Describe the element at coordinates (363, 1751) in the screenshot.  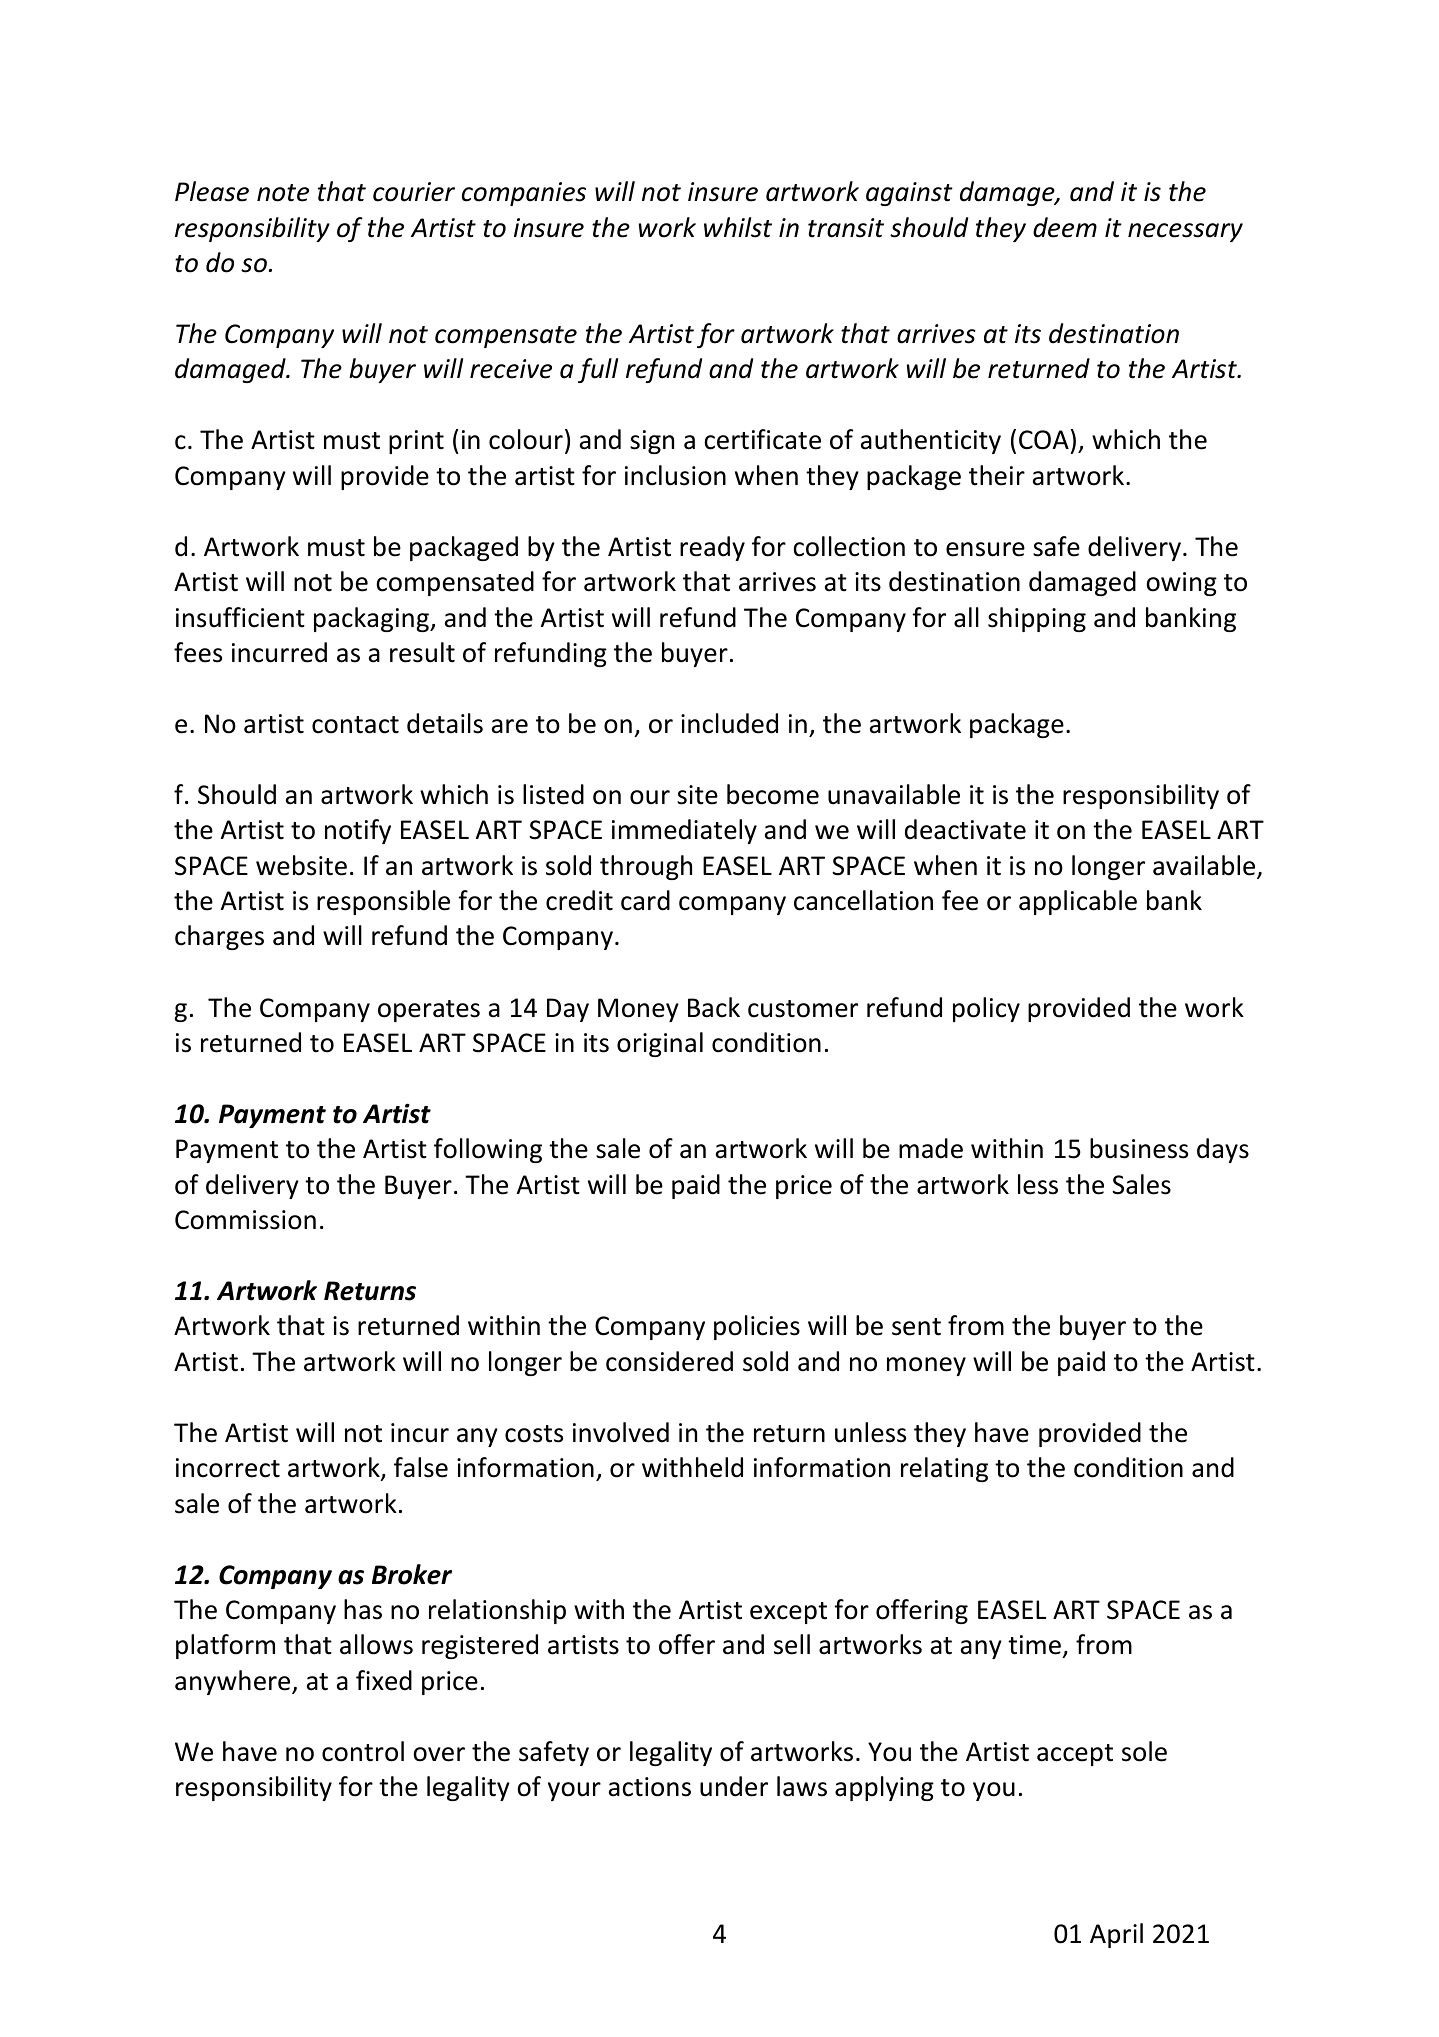
I see `control` at that location.
